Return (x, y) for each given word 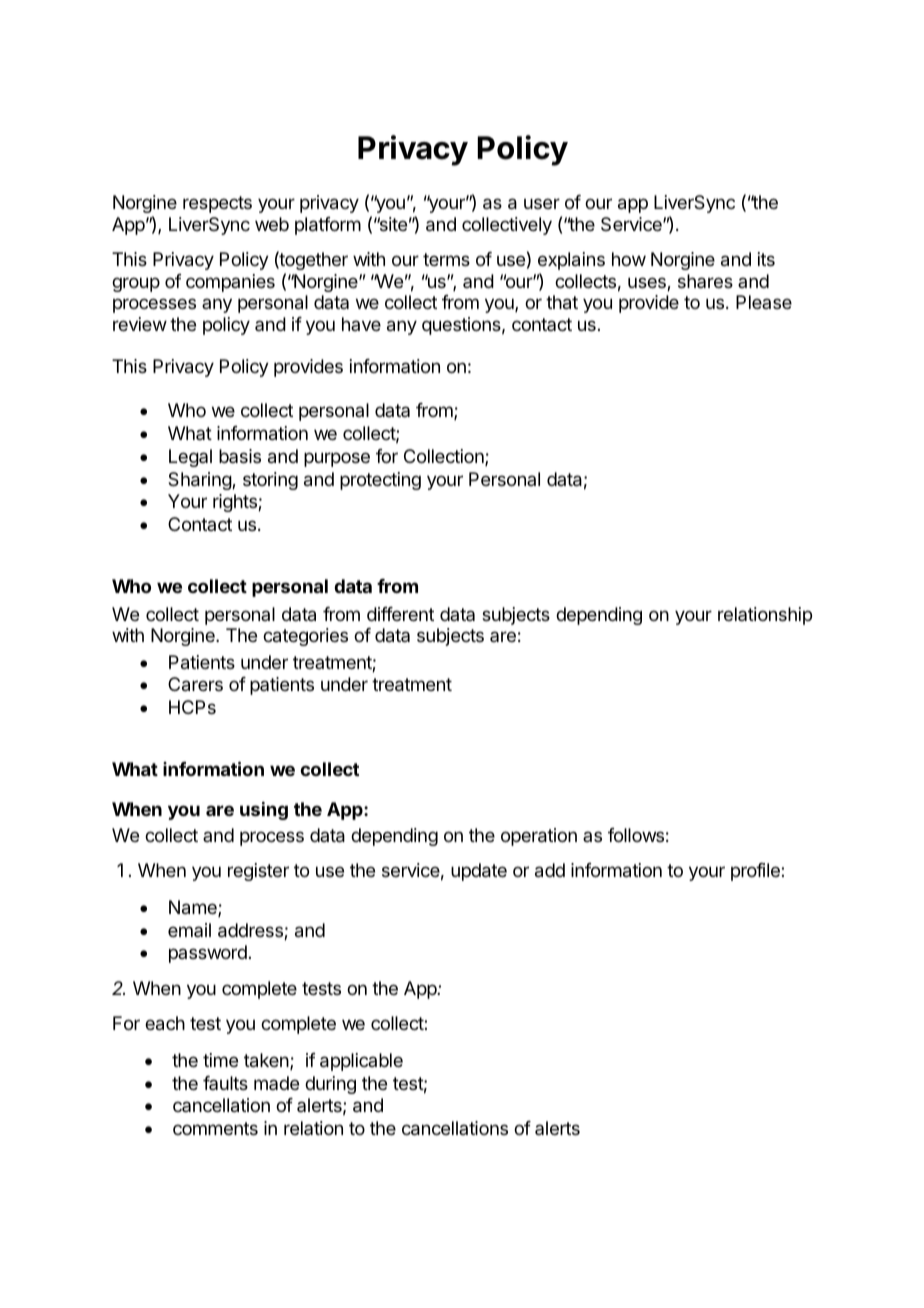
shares (705, 281)
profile (756, 872)
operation (539, 837)
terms (446, 259)
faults (225, 1083)
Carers (195, 684)
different (400, 614)
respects (217, 204)
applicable (361, 1062)
